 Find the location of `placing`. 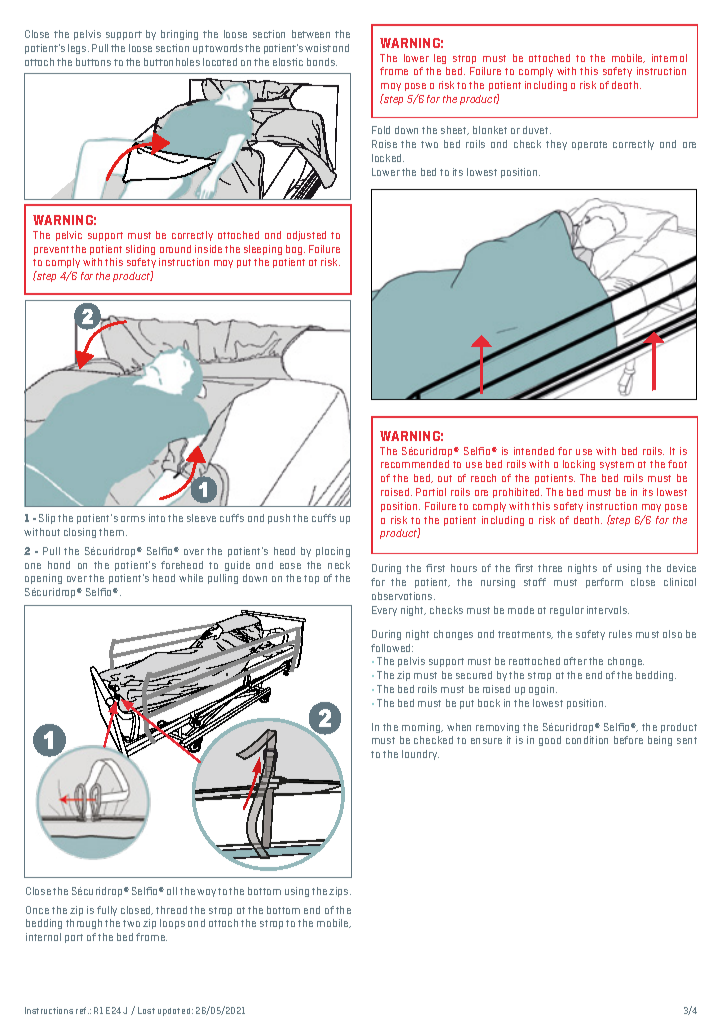

placing is located at coordinates (333, 552).
